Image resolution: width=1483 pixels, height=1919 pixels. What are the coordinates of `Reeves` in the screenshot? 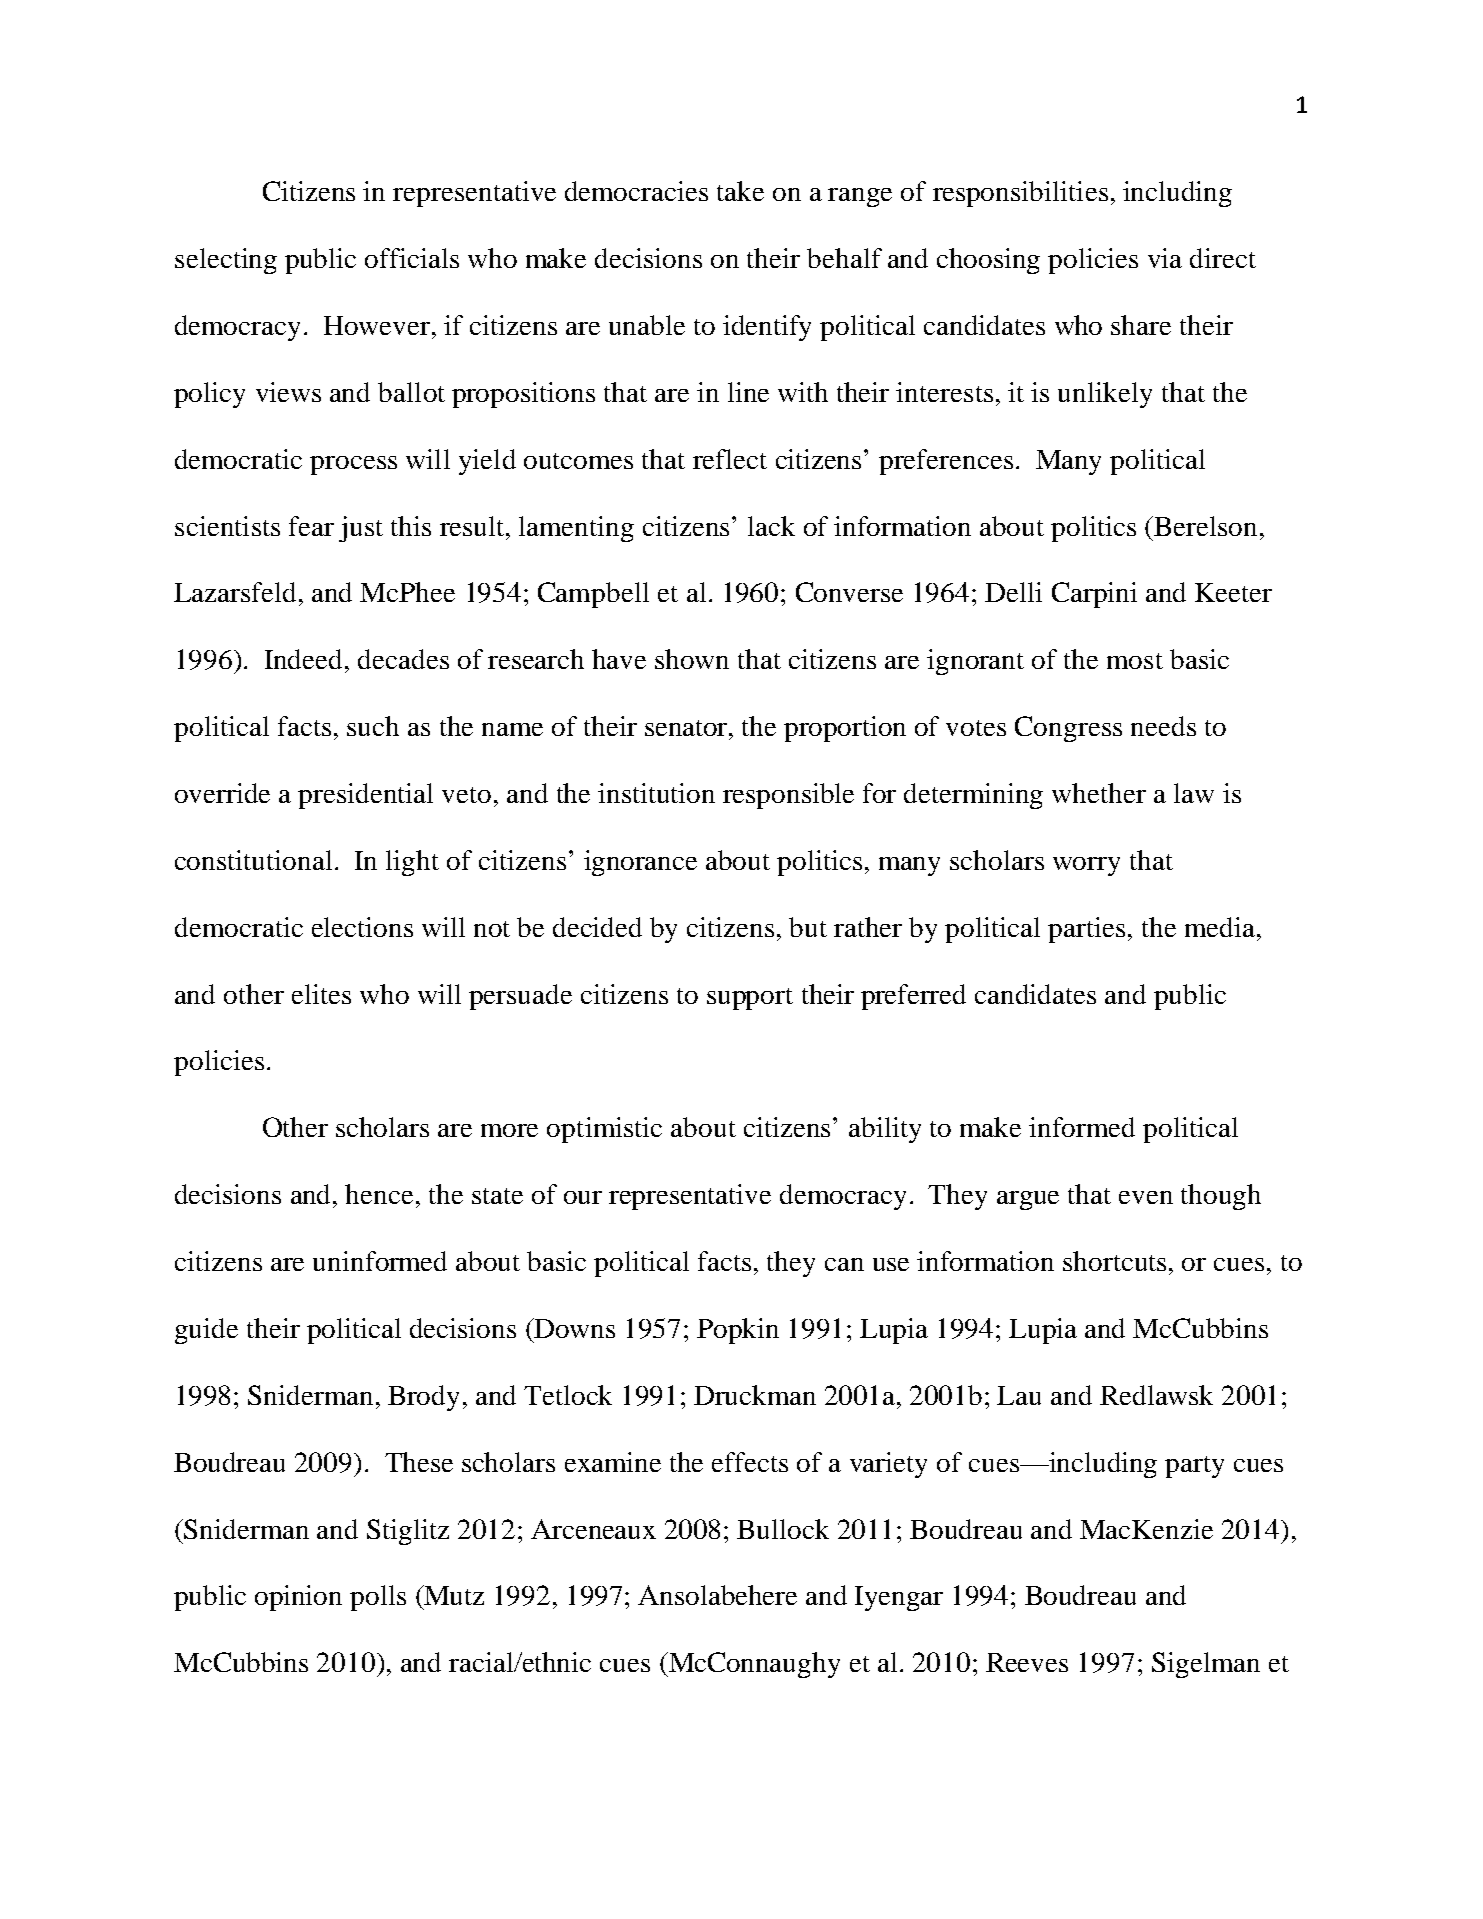 It's located at (1027, 1662).
